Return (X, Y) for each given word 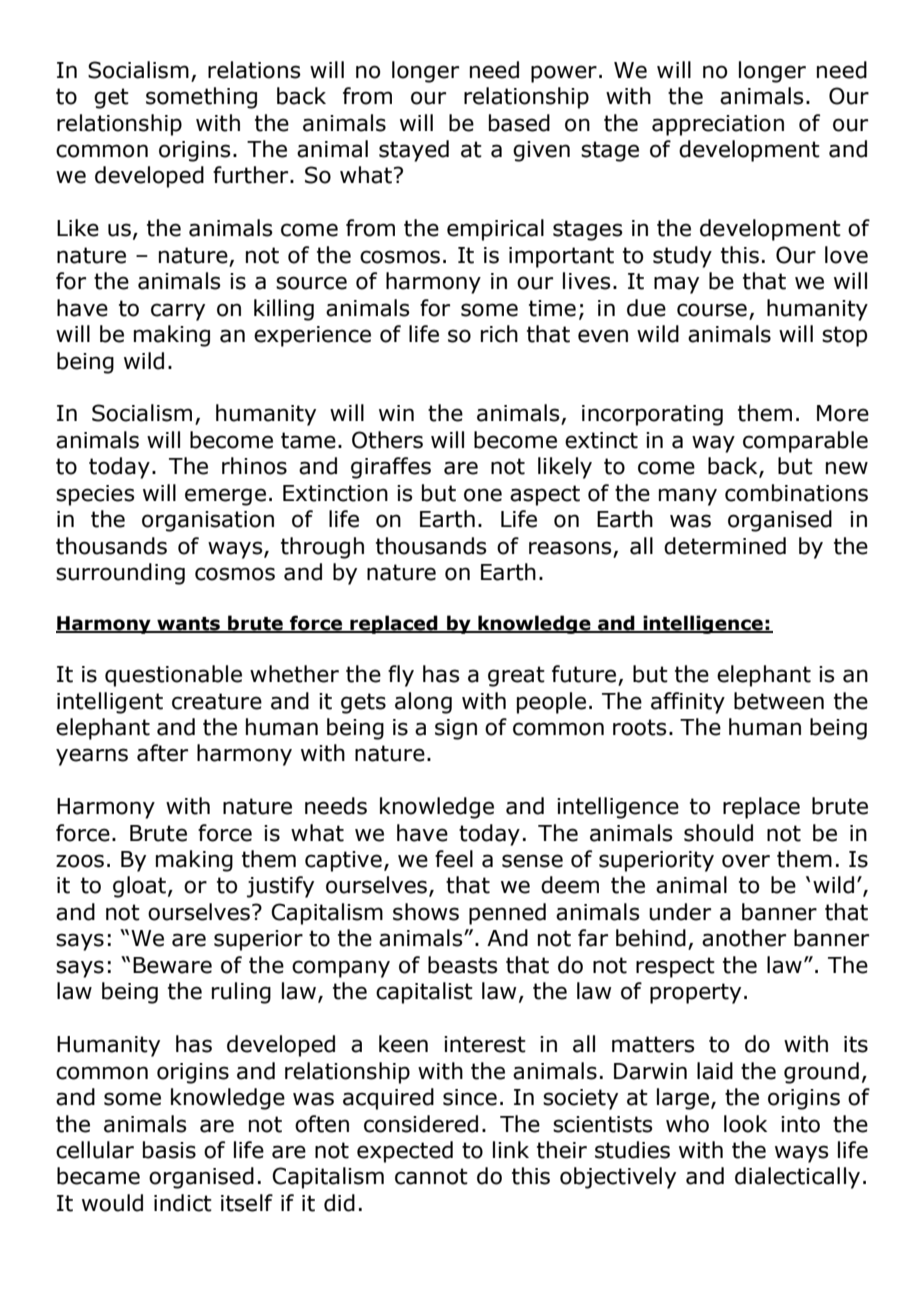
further (252, 175)
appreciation (718, 125)
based (519, 123)
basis (169, 1150)
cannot (431, 1176)
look (745, 1124)
